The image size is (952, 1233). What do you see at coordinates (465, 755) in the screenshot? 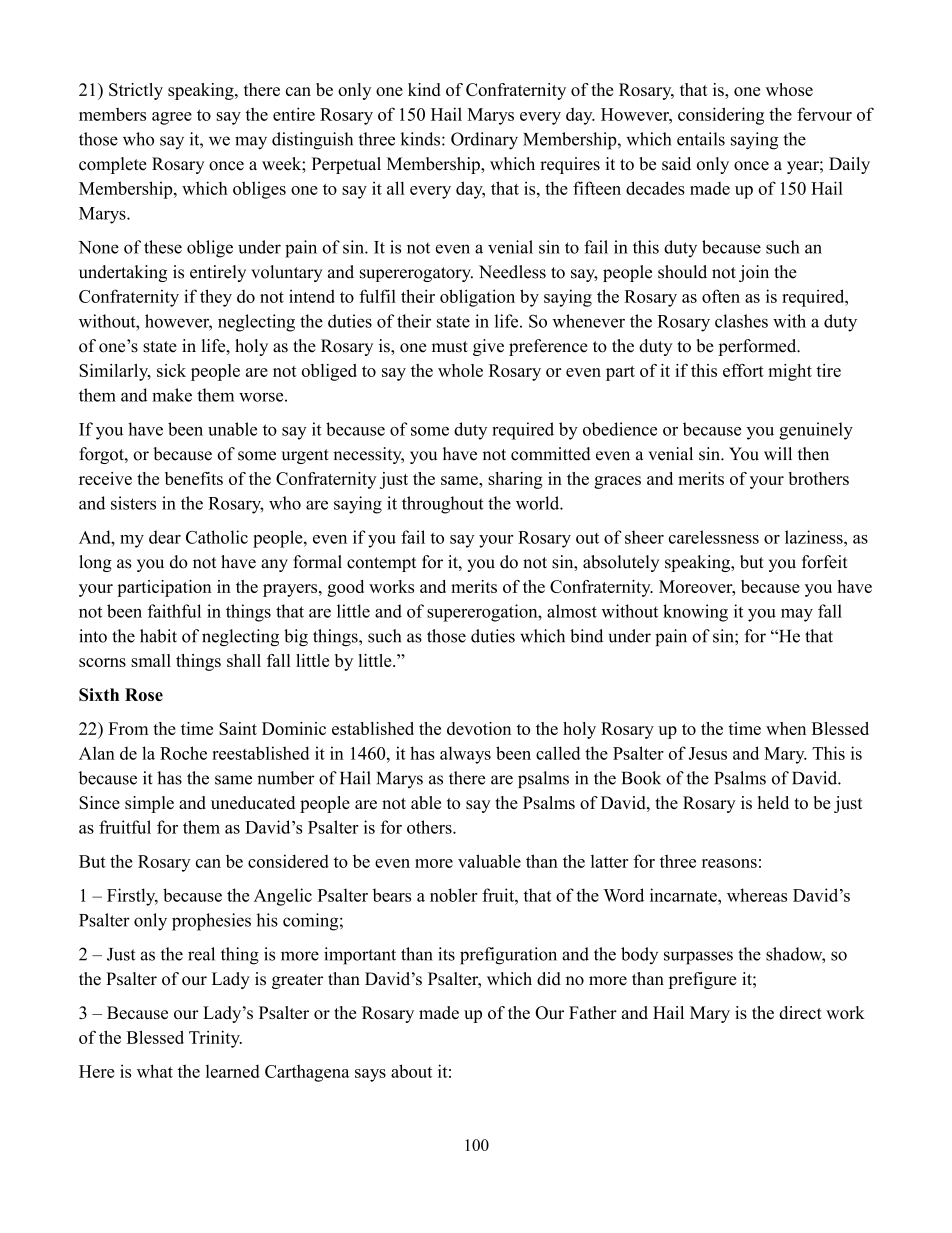
I see `always` at bounding box center [465, 755].
